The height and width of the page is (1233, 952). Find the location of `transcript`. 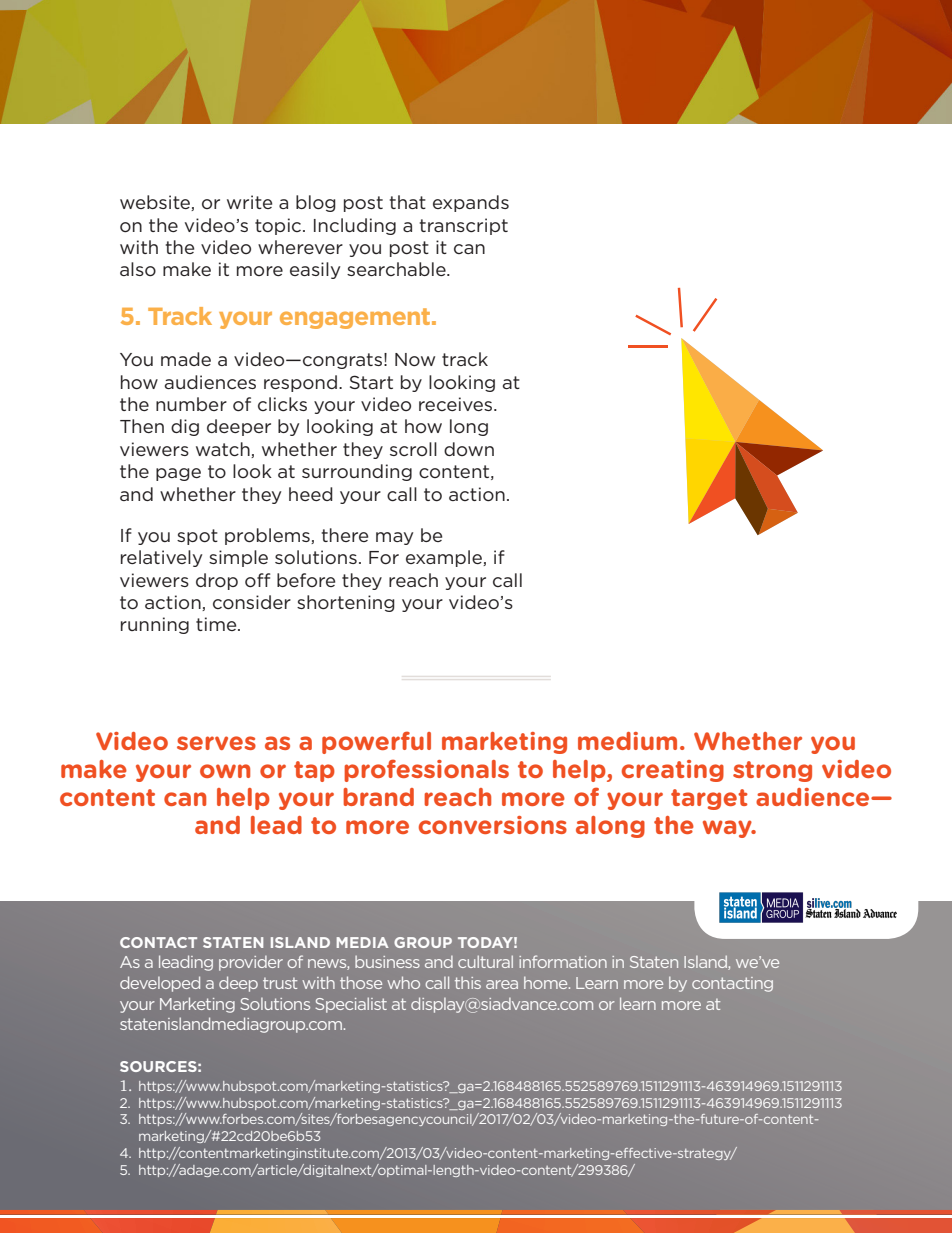

transcript is located at coordinates (464, 226).
